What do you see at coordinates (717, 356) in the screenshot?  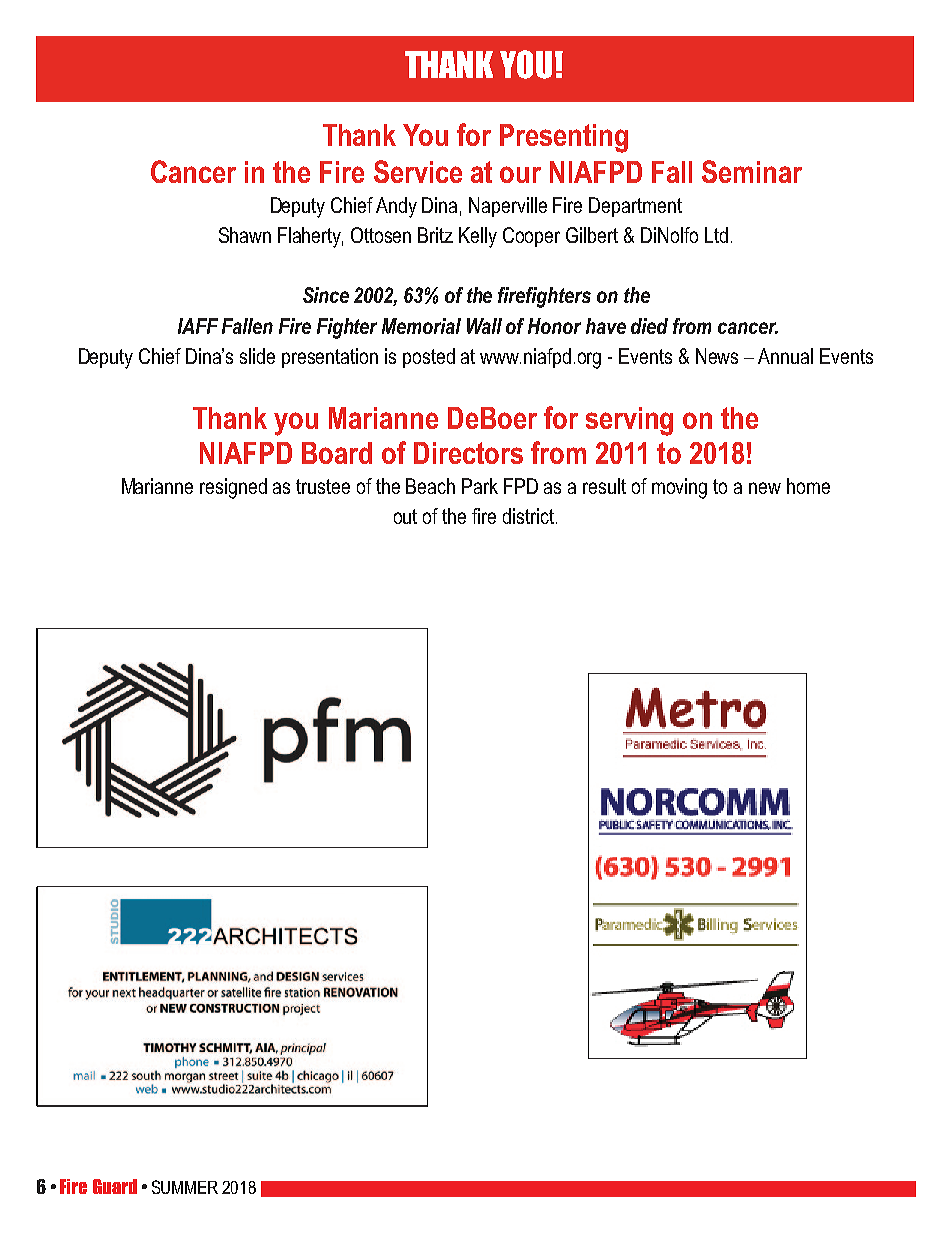 I see `News` at bounding box center [717, 356].
